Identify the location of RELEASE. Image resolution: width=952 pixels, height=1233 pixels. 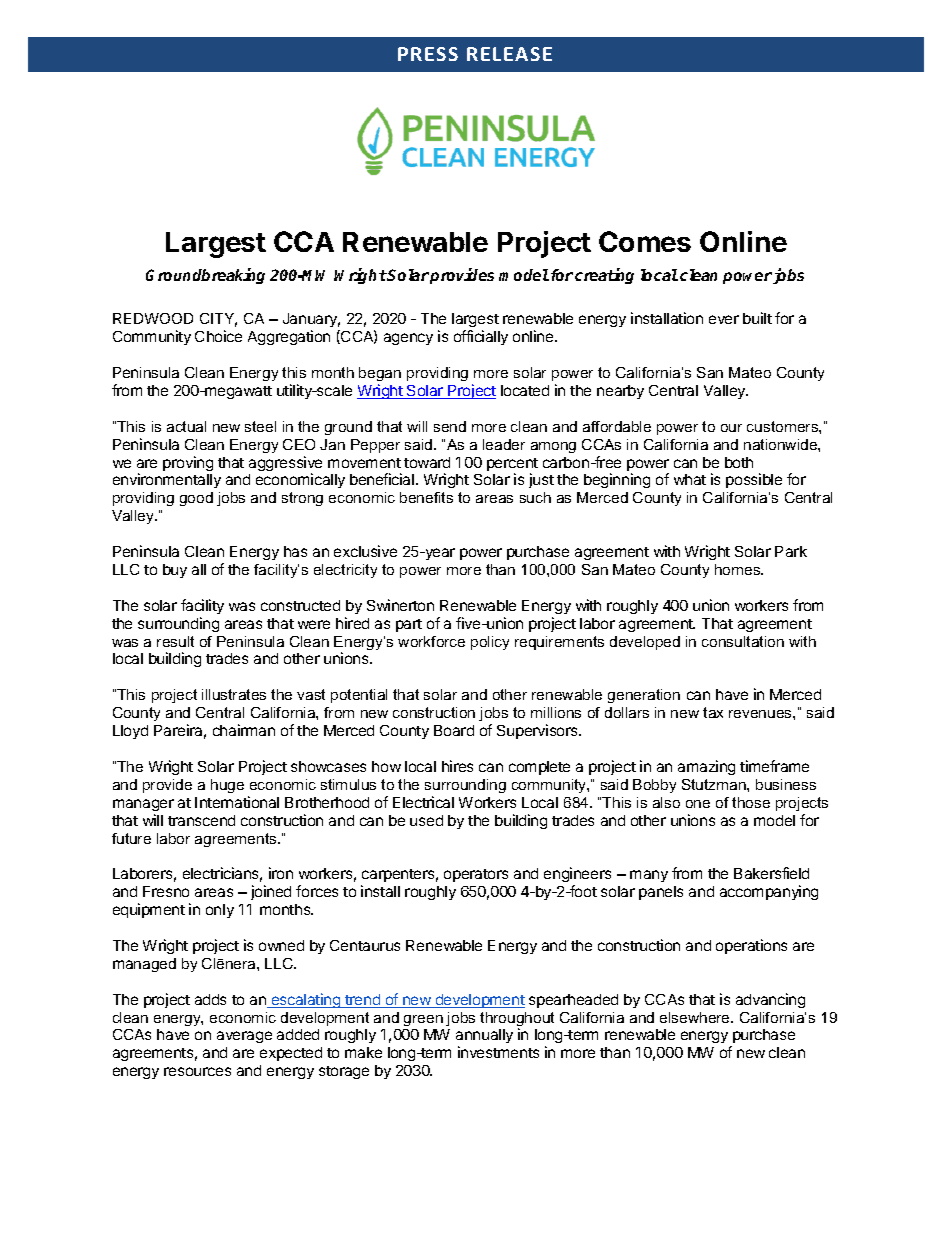
(509, 54).
